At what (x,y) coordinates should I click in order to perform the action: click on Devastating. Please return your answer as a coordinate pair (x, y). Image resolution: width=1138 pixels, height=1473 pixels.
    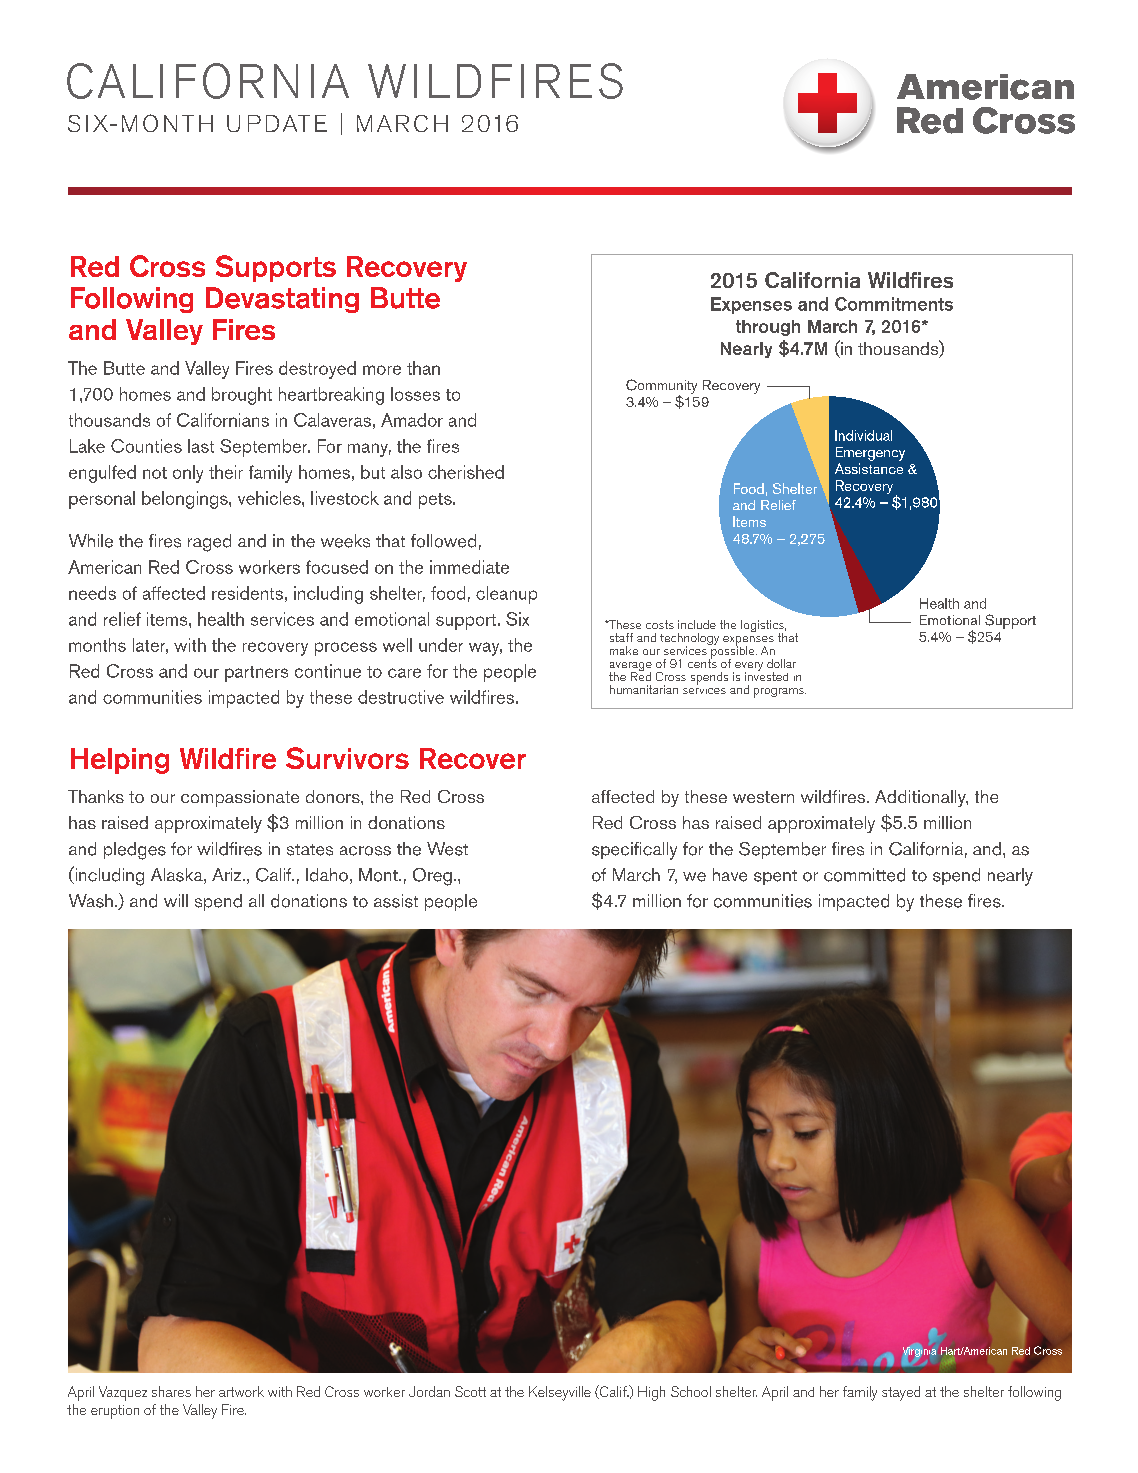
    Looking at the image, I should click on (282, 300).
